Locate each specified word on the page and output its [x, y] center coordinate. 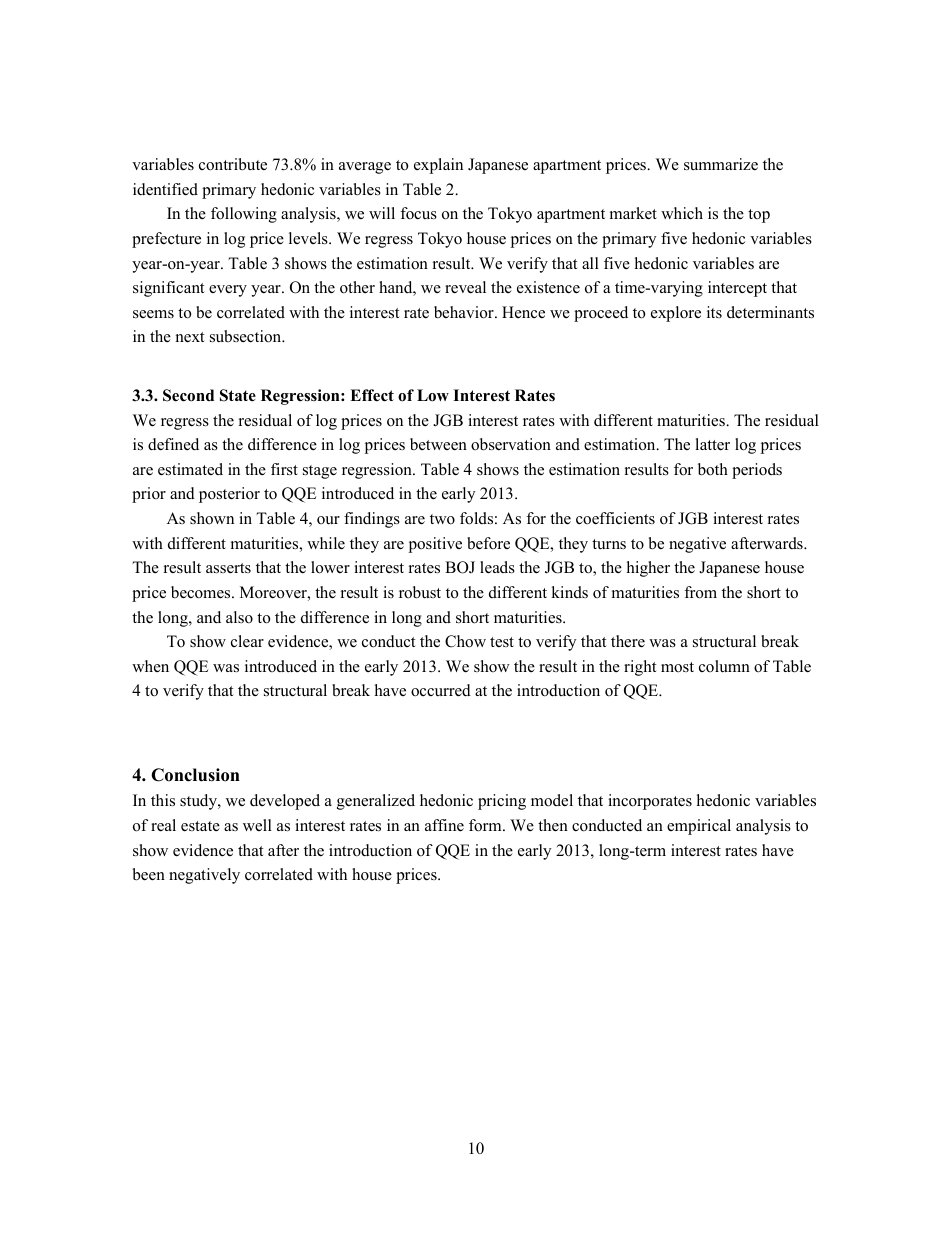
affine [444, 825]
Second [188, 395]
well [257, 825]
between [438, 444]
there [628, 641]
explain [438, 166]
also [239, 617]
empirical [699, 827]
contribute [233, 164]
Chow [465, 641]
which [682, 213]
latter [712, 444]
